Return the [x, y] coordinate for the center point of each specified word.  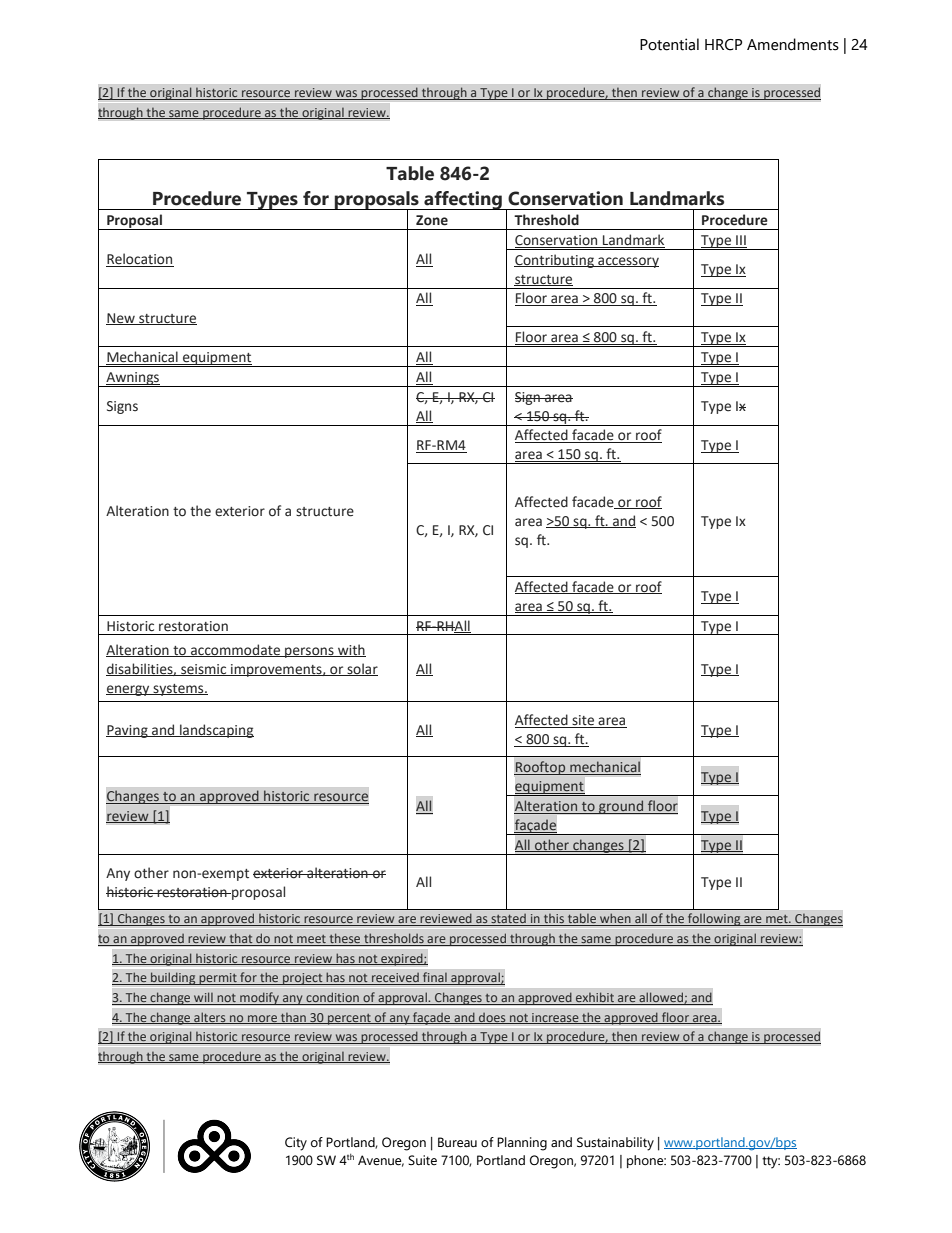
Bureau [457, 1142]
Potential [669, 44]
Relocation [140, 260]
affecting [463, 200]
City [296, 1144]
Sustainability [615, 1144]
